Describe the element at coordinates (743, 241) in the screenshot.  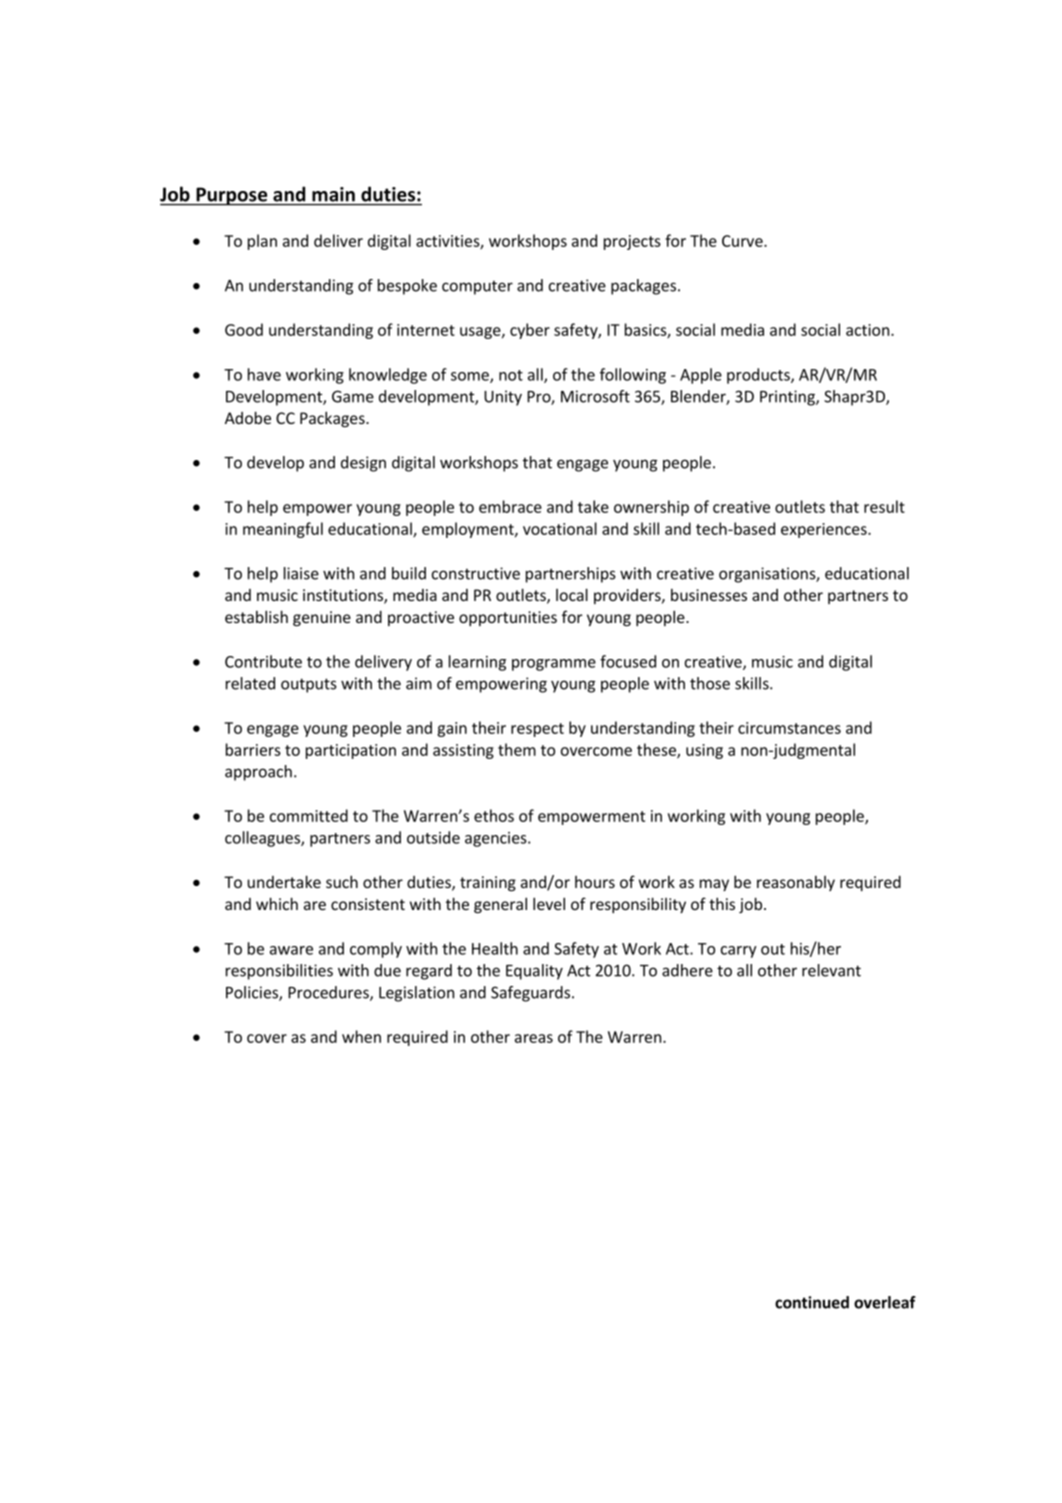
I see `Curve` at that location.
